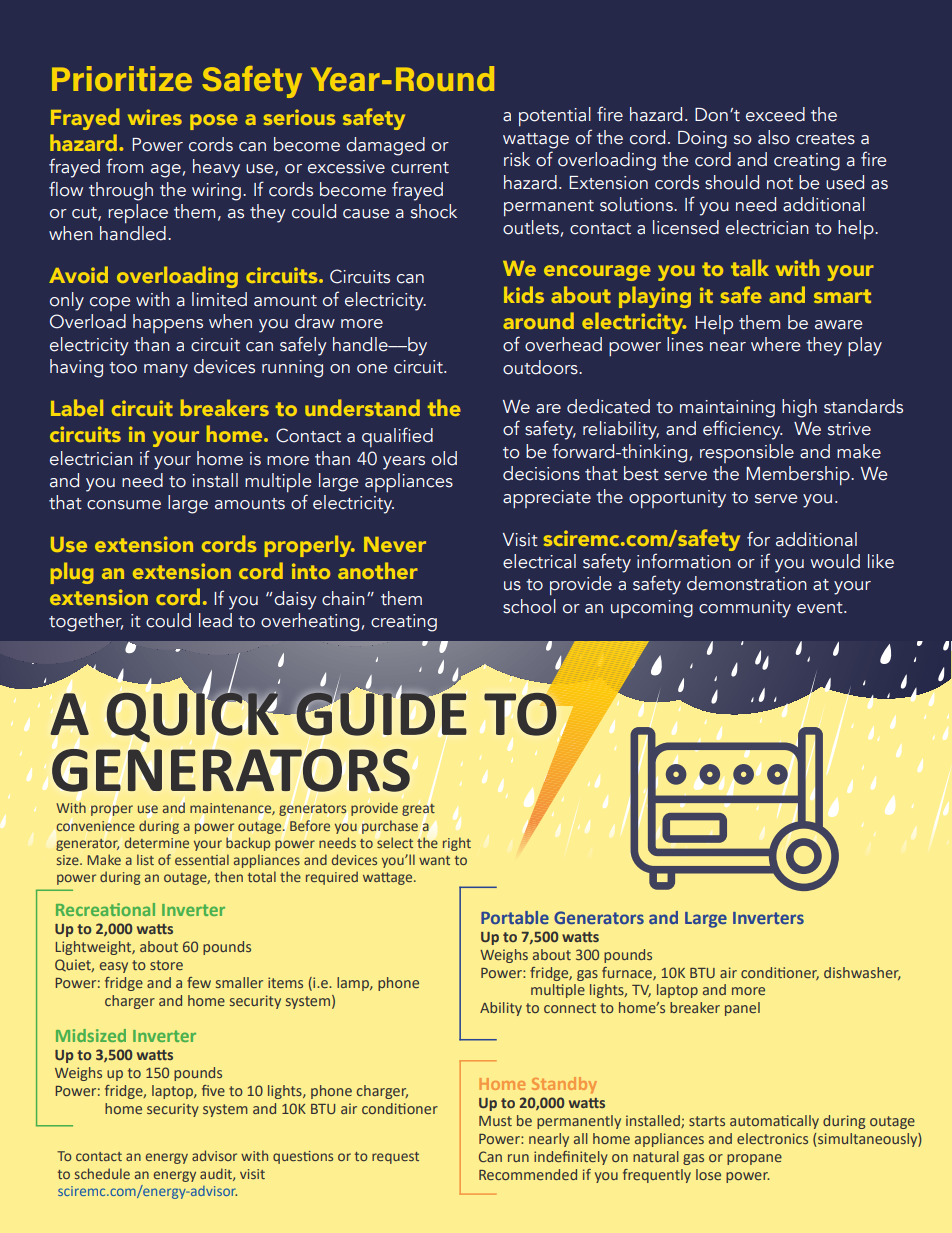 The width and height of the screenshot is (952, 1233). I want to click on exceed, so click(775, 114).
